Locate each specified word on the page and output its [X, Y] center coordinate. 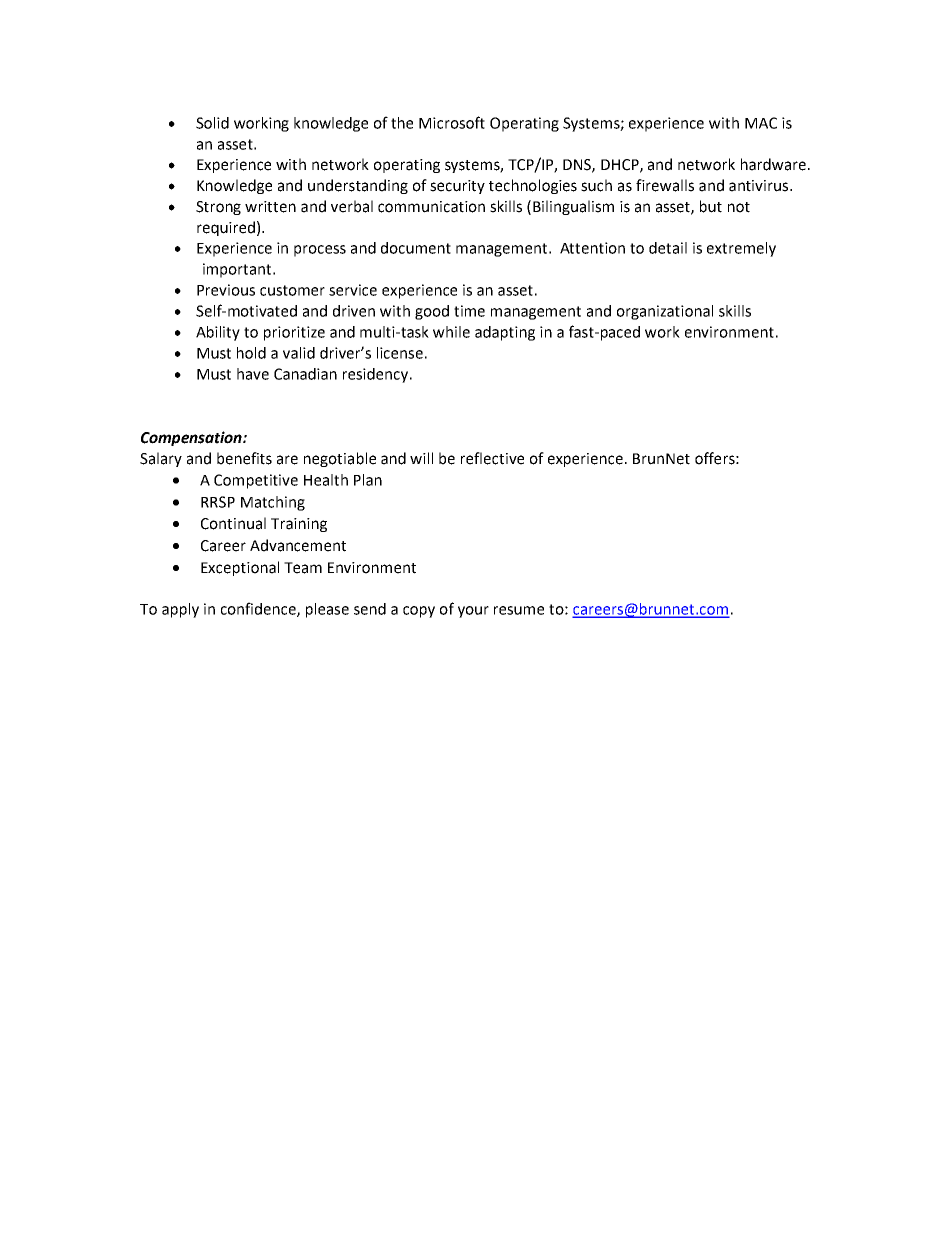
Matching [273, 503]
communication [431, 207]
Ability [218, 333]
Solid [212, 123]
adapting [505, 333]
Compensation [192, 438]
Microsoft [452, 122]
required [226, 228]
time [469, 311]
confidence [259, 609]
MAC [761, 123]
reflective [492, 458]
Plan [368, 480]
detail [668, 248]
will [421, 458]
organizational [665, 312]
